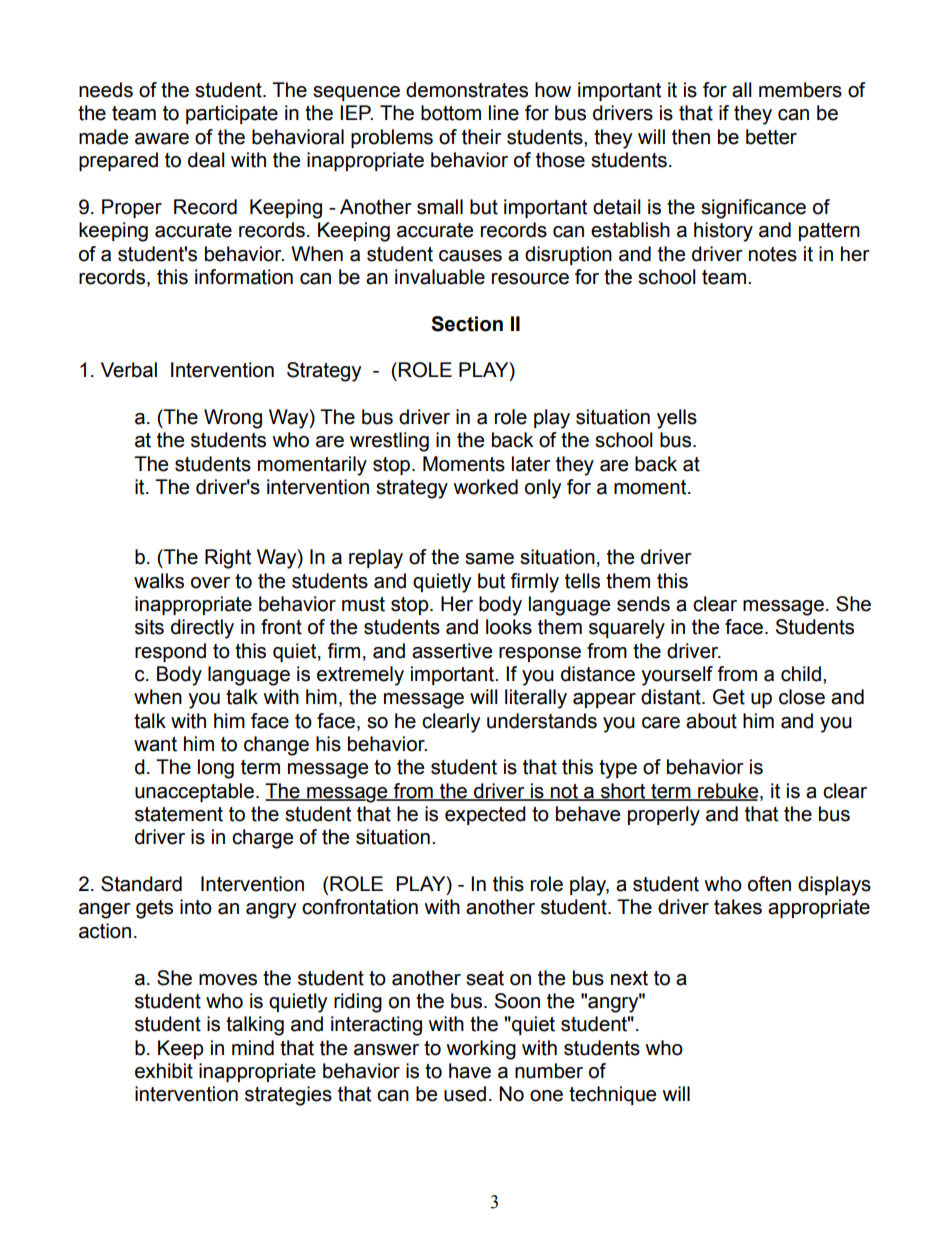  Describe the element at coordinates (162, 139) in the image. I see `aware` at that location.
